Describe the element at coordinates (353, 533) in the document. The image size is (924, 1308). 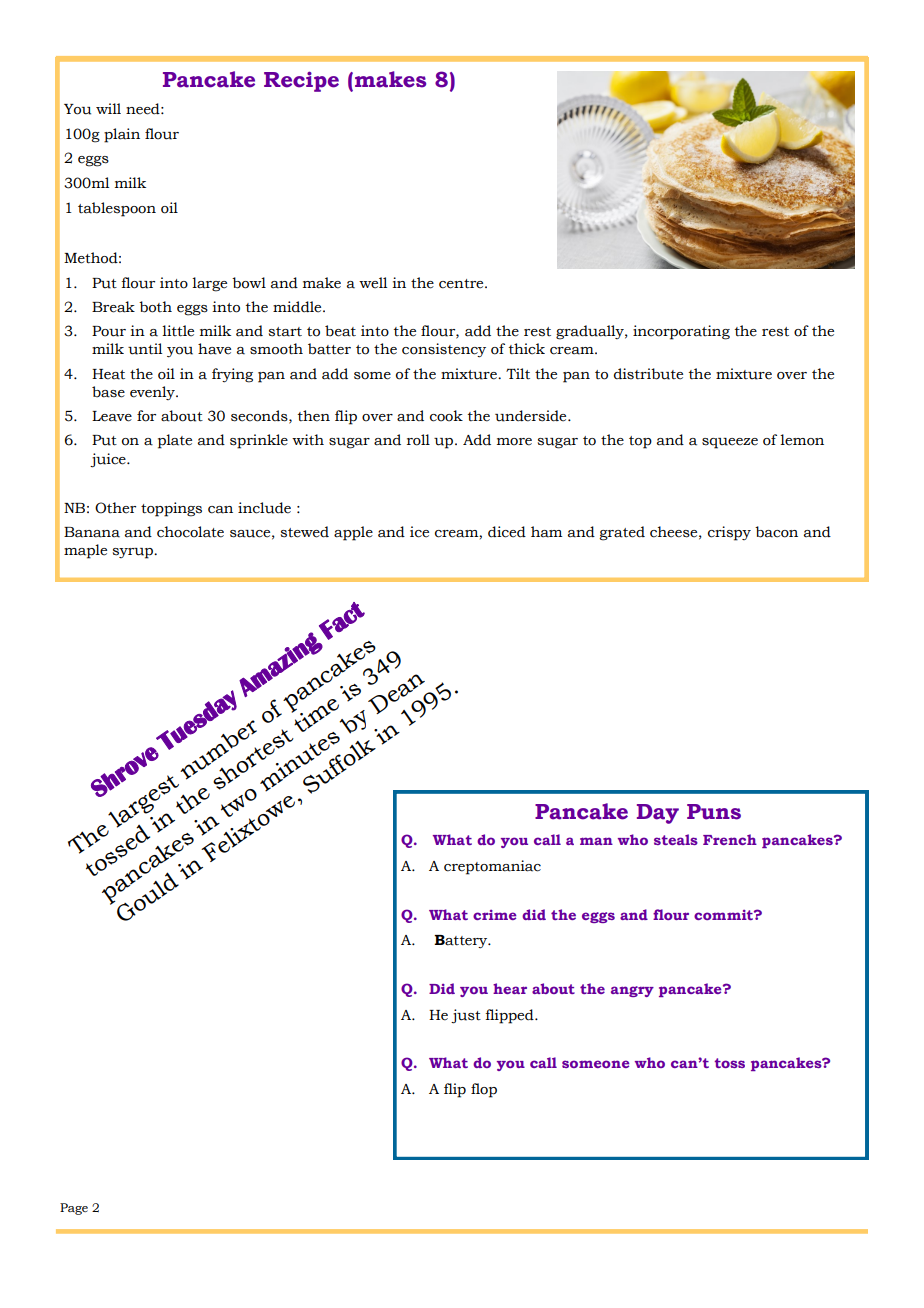
I see `apple` at that location.
